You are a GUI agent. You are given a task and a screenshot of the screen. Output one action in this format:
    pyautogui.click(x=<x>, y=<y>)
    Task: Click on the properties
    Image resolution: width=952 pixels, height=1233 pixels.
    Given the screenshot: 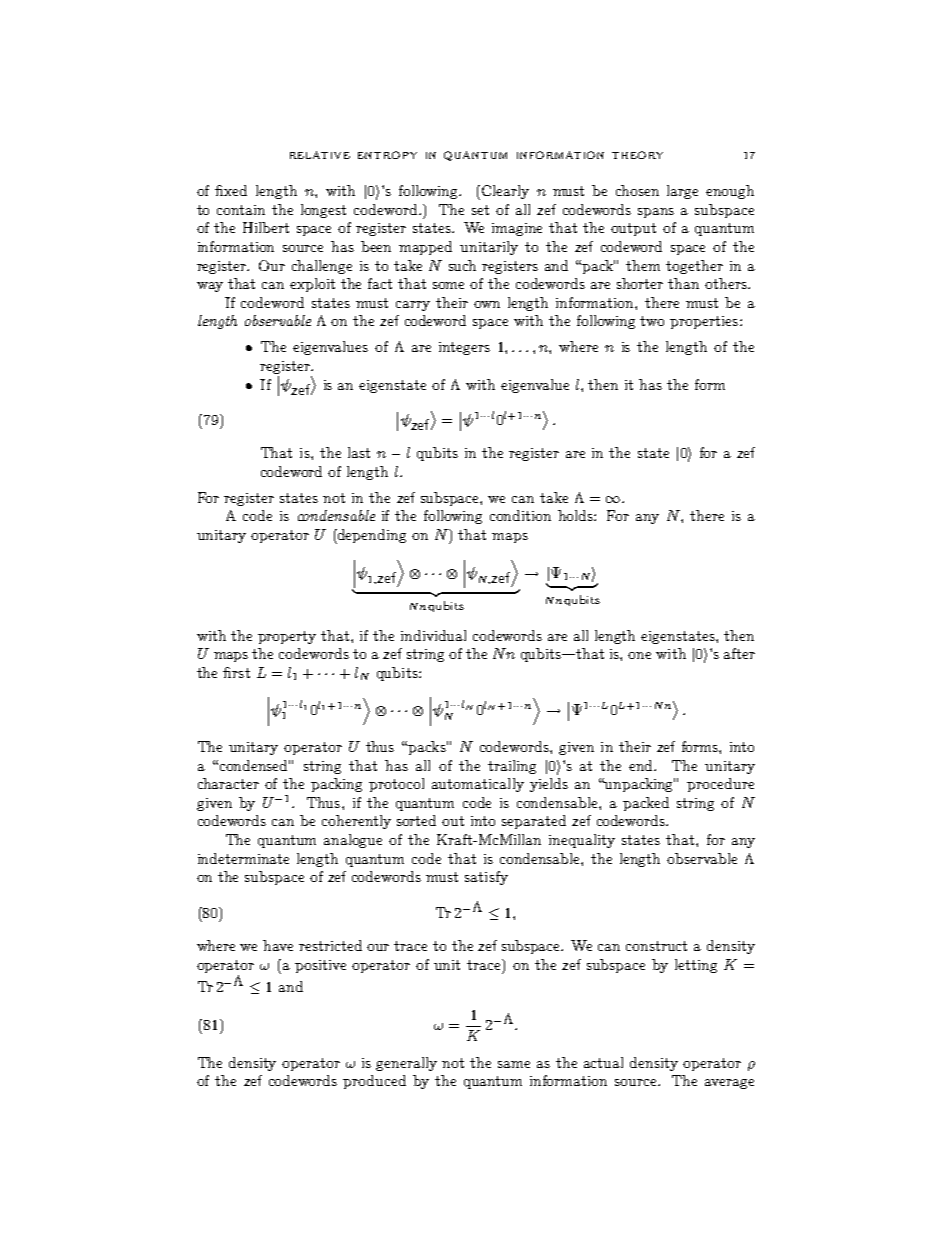 What is the action you would take?
    pyautogui.click(x=704, y=322)
